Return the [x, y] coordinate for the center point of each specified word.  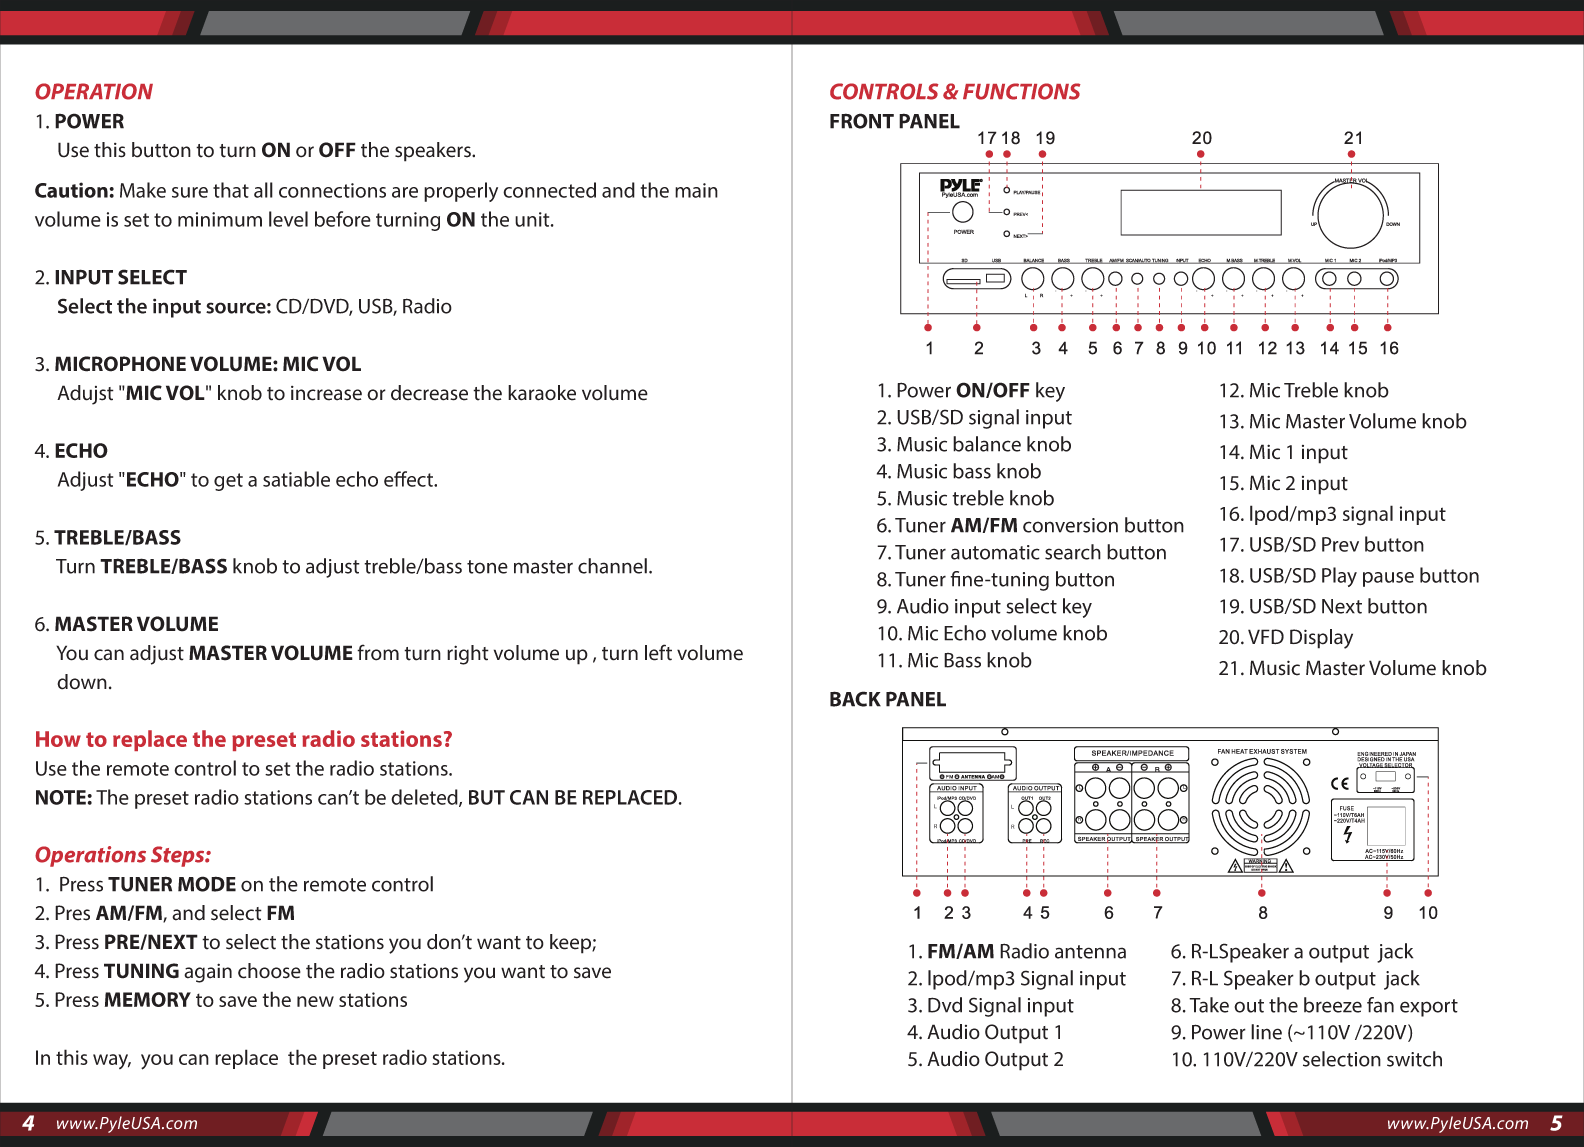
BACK [855, 699]
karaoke [542, 393]
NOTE [61, 797]
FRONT [862, 121]
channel [612, 566]
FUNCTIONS [1022, 91]
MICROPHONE [120, 364]
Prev [1340, 544]
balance [987, 444]
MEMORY [148, 999]
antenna [1090, 952]
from [378, 652]
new [315, 1001]
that [231, 190]
